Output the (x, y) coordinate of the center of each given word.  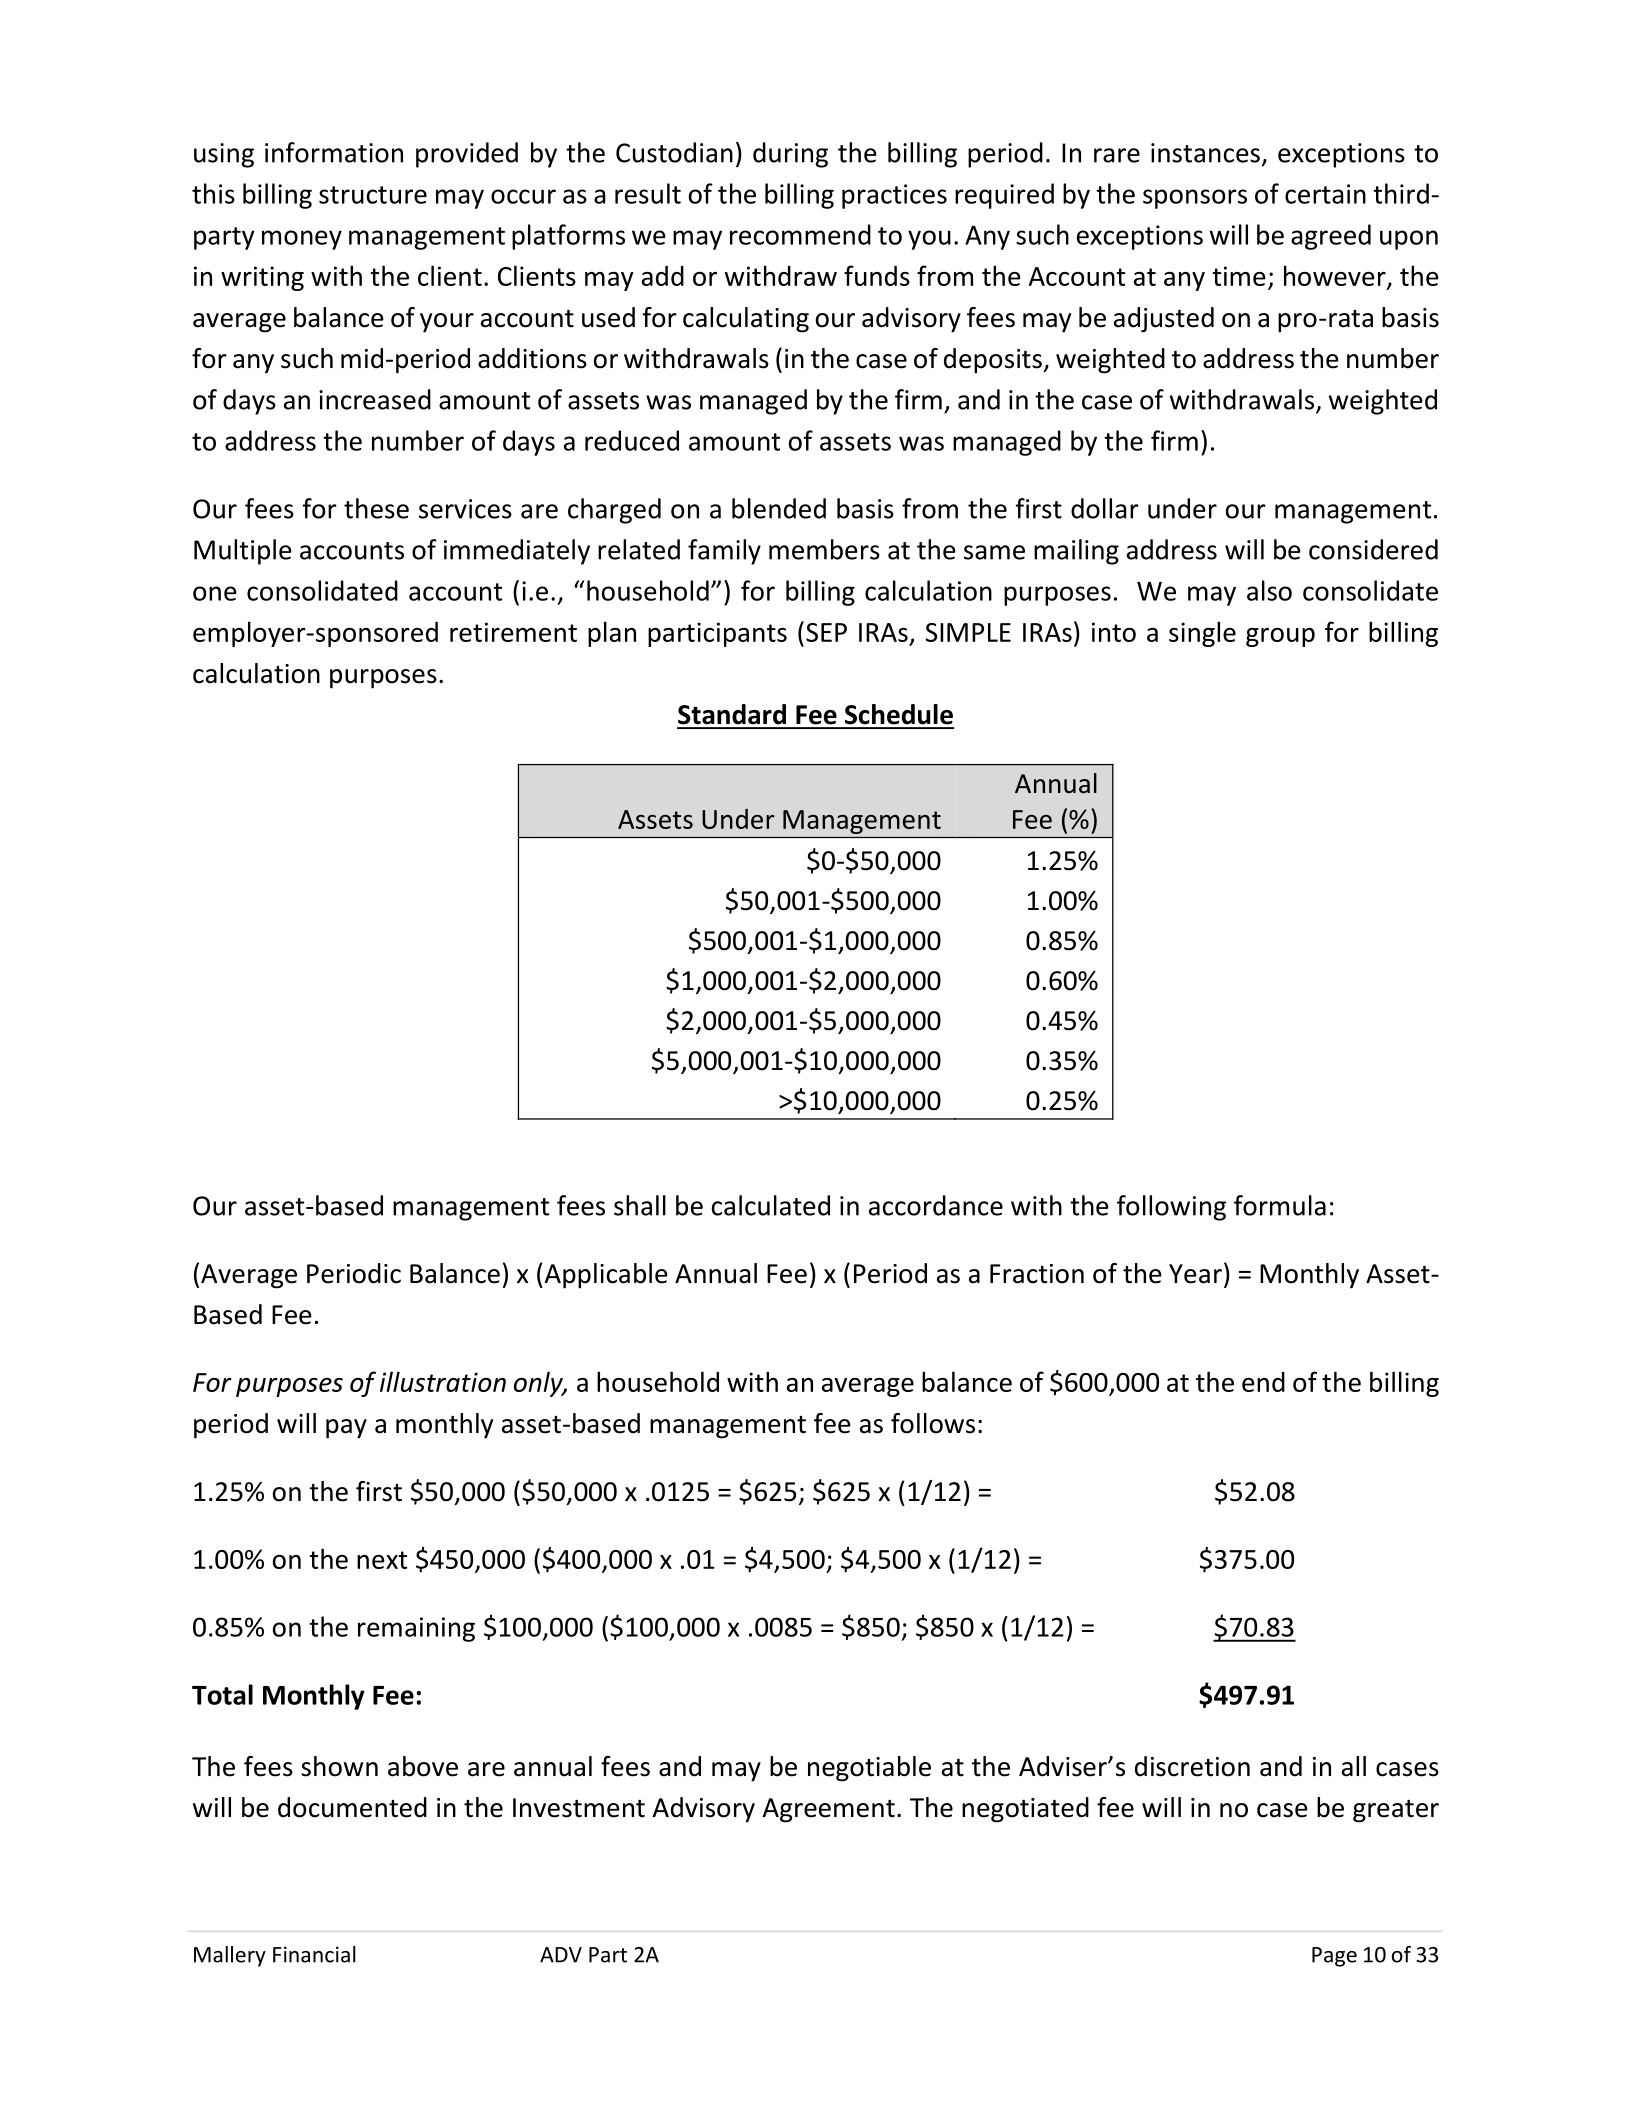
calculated (771, 1205)
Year (1195, 1274)
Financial (314, 1954)
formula (1280, 1205)
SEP (826, 632)
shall (640, 1205)
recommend (800, 234)
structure (373, 195)
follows (933, 1423)
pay (346, 1429)
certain (1325, 194)
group (1280, 637)
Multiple (243, 552)
